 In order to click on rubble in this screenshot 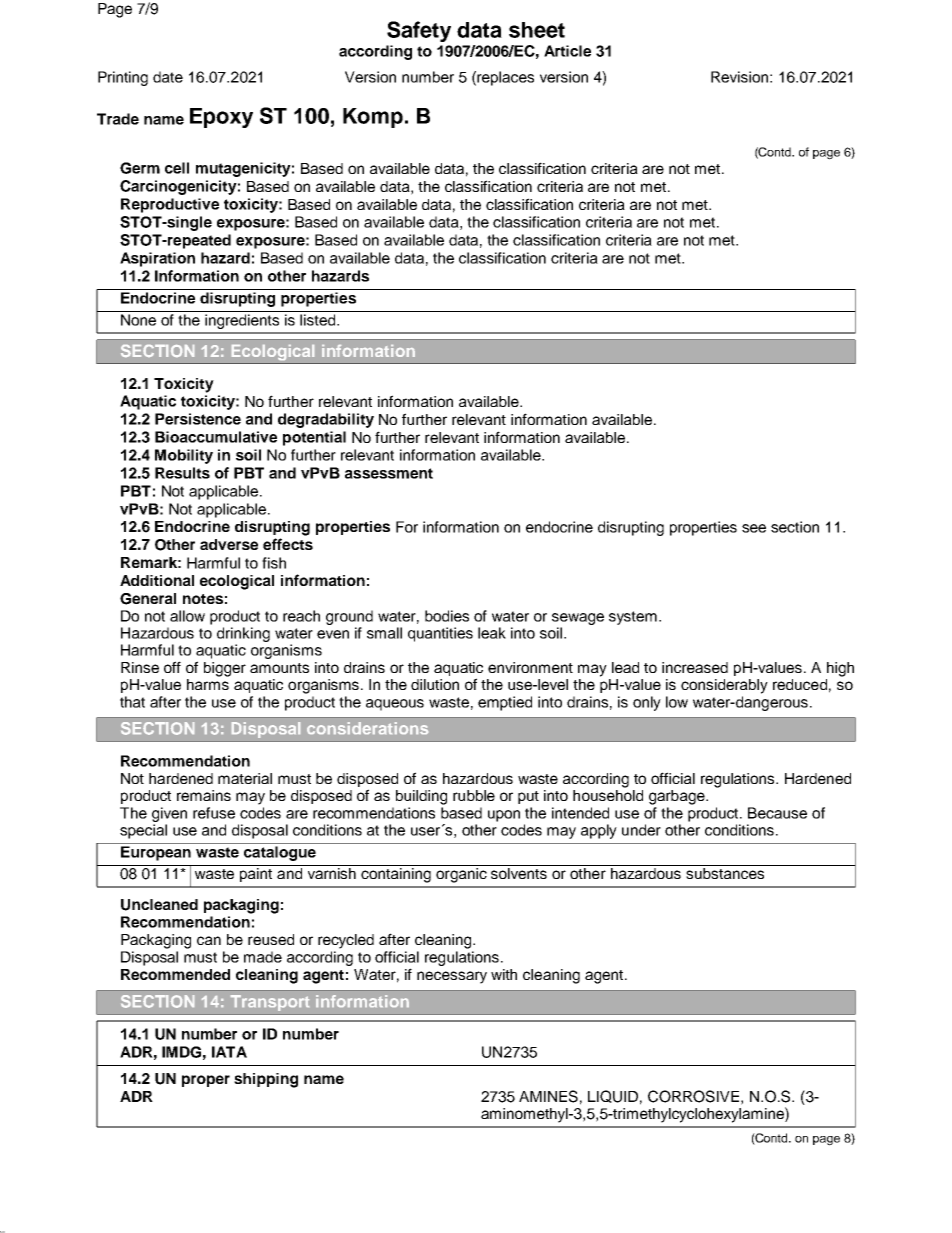, I will do `click(474, 795)`.
